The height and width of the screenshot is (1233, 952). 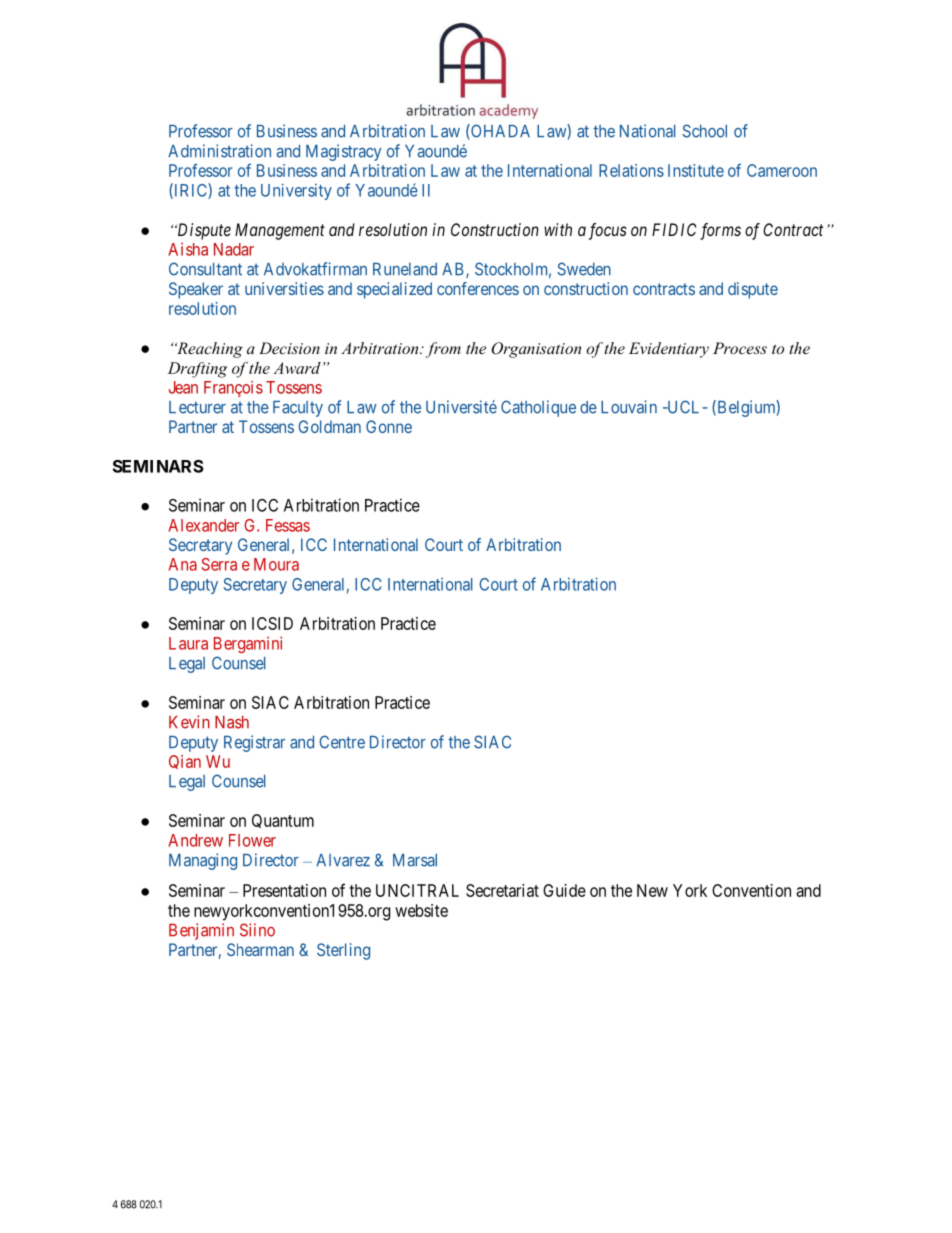 What do you see at coordinates (272, 623) in the screenshot?
I see `ICSID` at bounding box center [272, 623].
